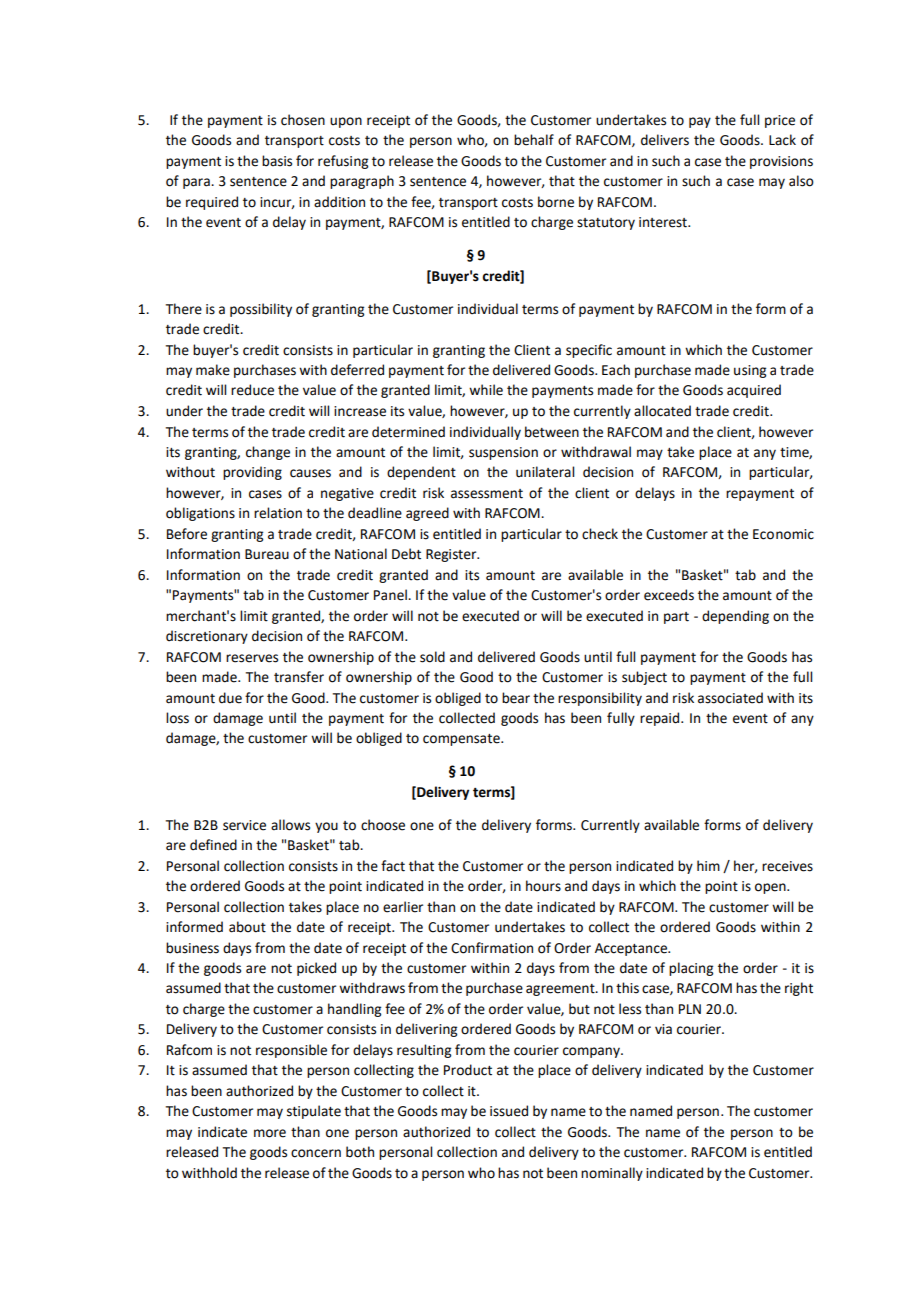 This image has width=924, height=1308. Describe the element at coordinates (277, 161) in the image. I see `basis` at that location.
